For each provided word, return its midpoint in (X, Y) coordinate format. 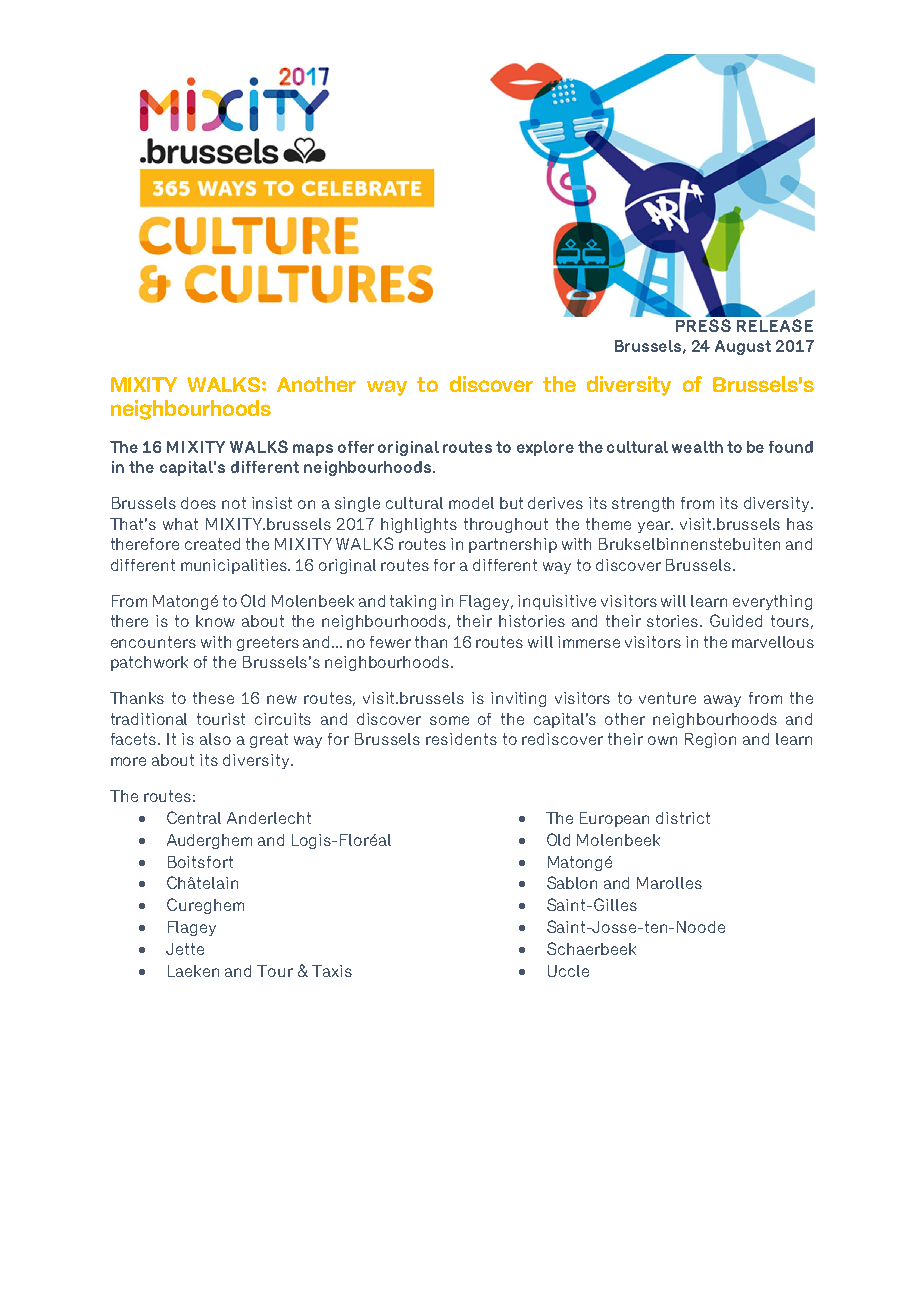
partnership (513, 545)
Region (710, 740)
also (215, 739)
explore (545, 448)
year (655, 527)
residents (461, 739)
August (743, 347)
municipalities (235, 566)
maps (313, 450)
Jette (185, 949)
